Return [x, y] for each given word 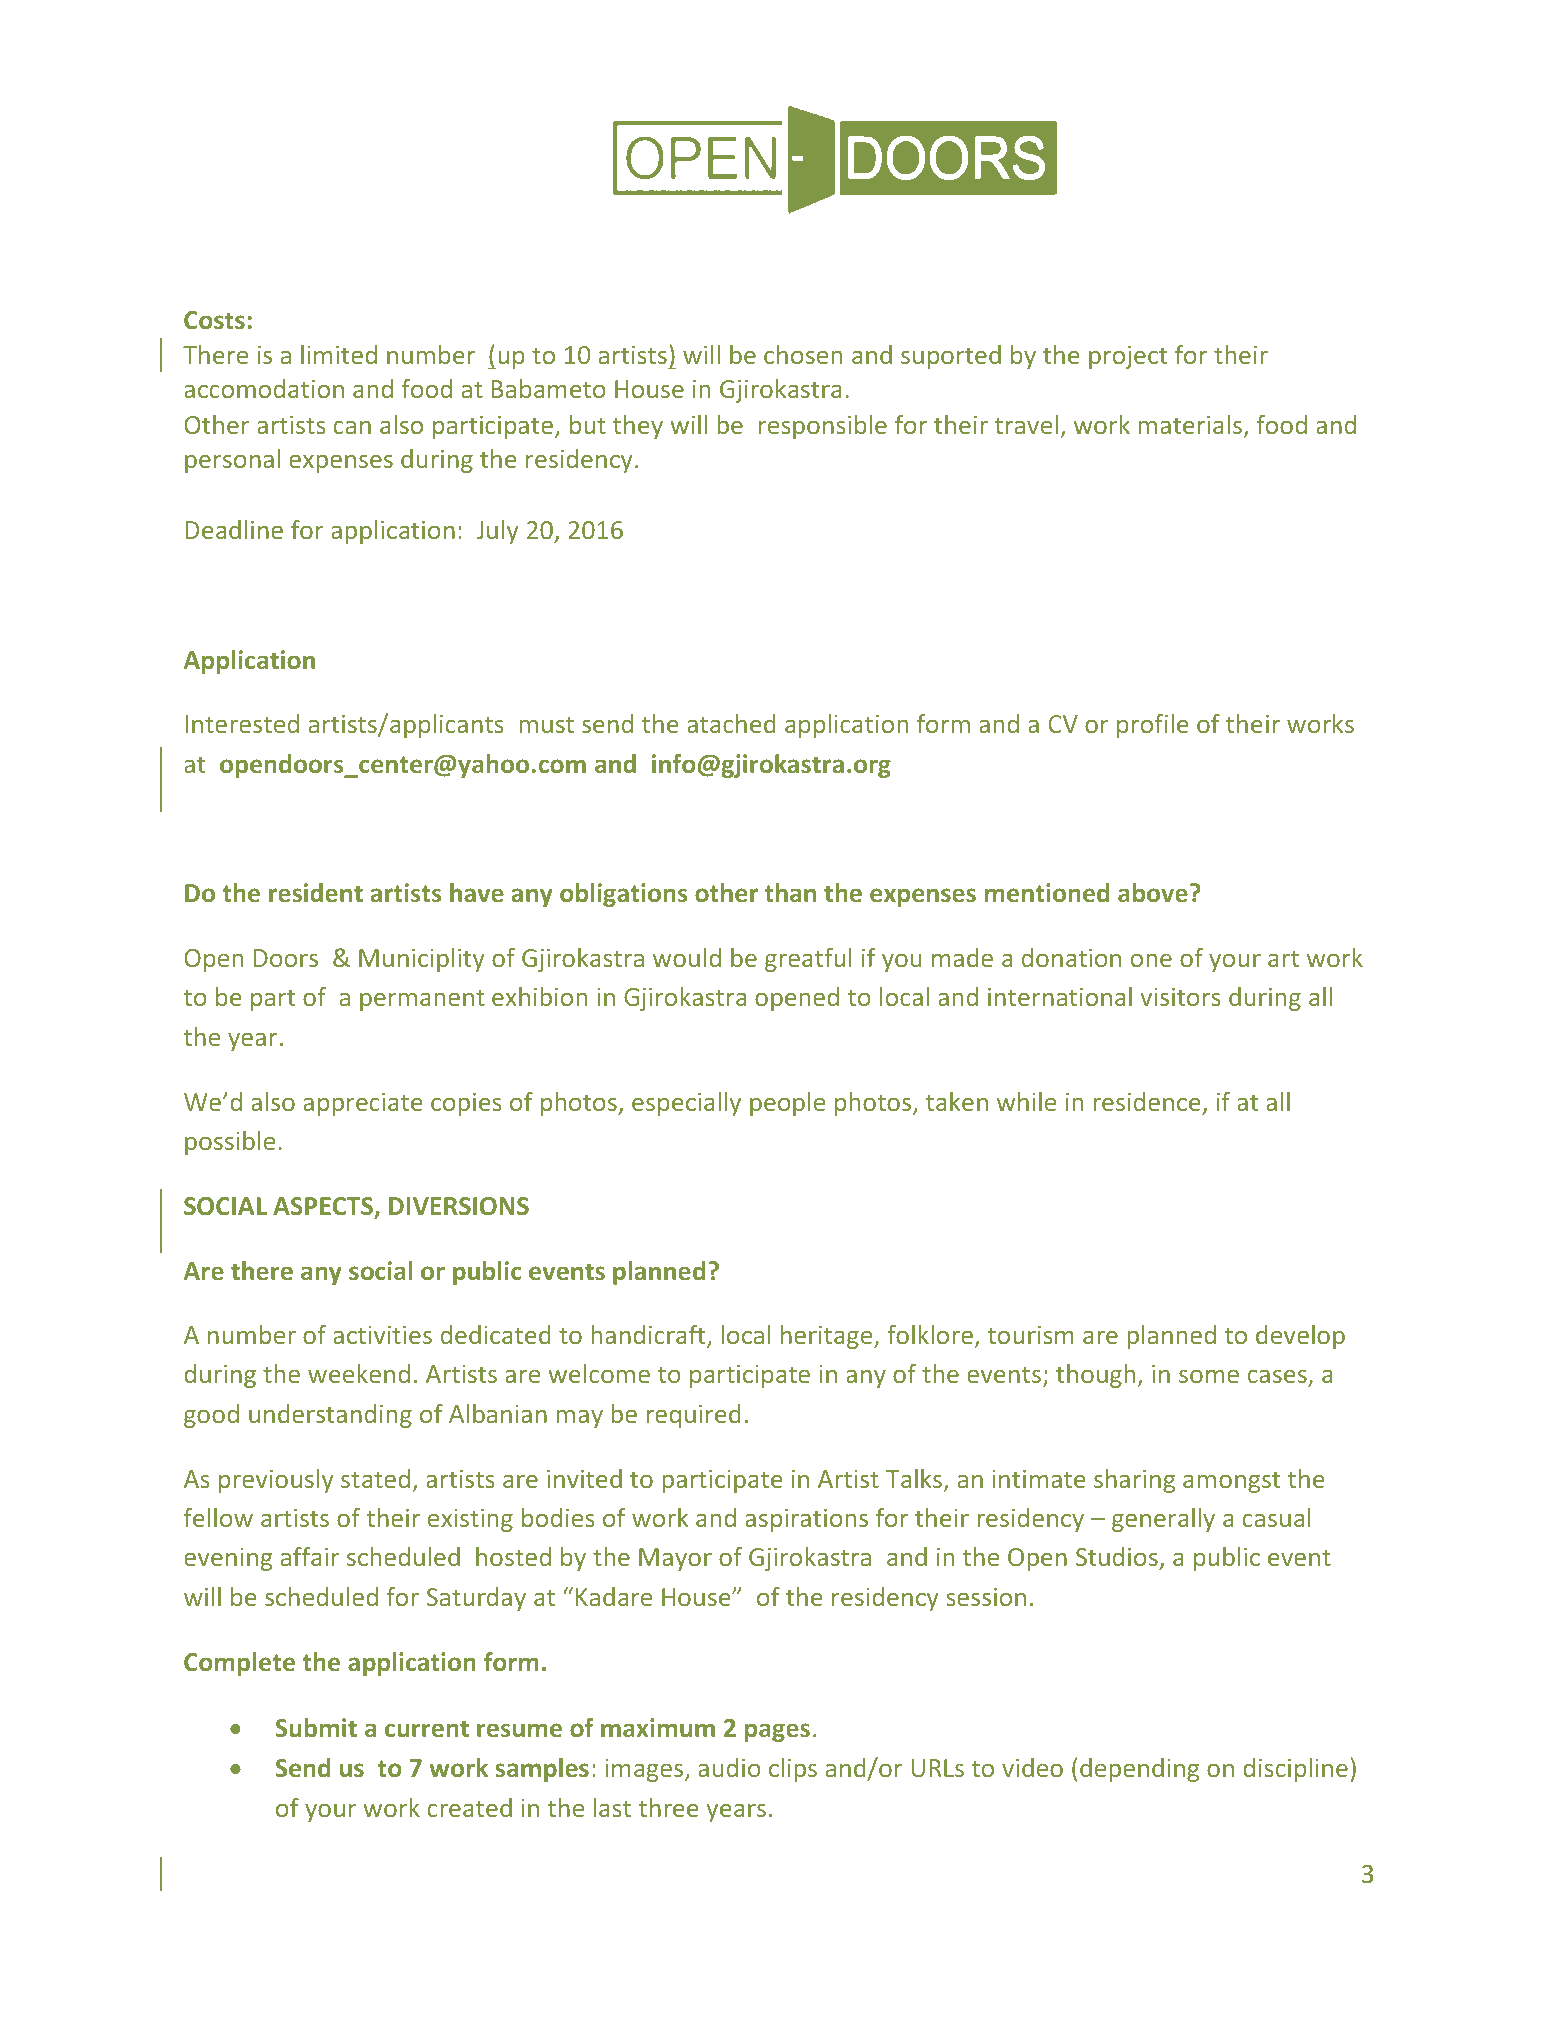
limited [339, 354]
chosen [803, 354]
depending [1139, 1770]
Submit [316, 1727]
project [1128, 357]
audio [729, 1767]
